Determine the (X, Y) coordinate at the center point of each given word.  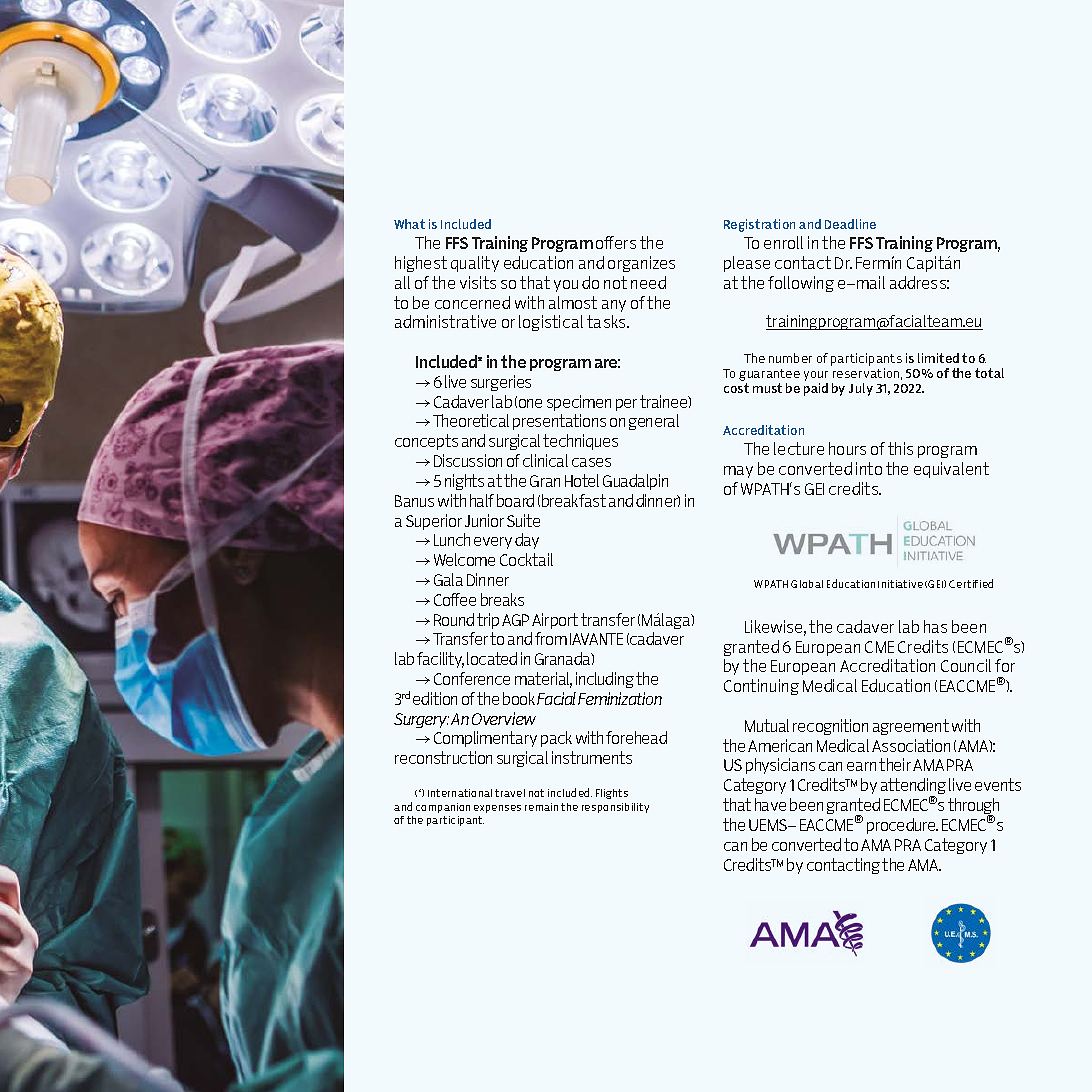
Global (807, 584)
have (770, 804)
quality (475, 264)
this (900, 448)
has (935, 626)
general (654, 422)
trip (488, 621)
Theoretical (471, 420)
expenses (497, 809)
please (747, 264)
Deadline (850, 224)
